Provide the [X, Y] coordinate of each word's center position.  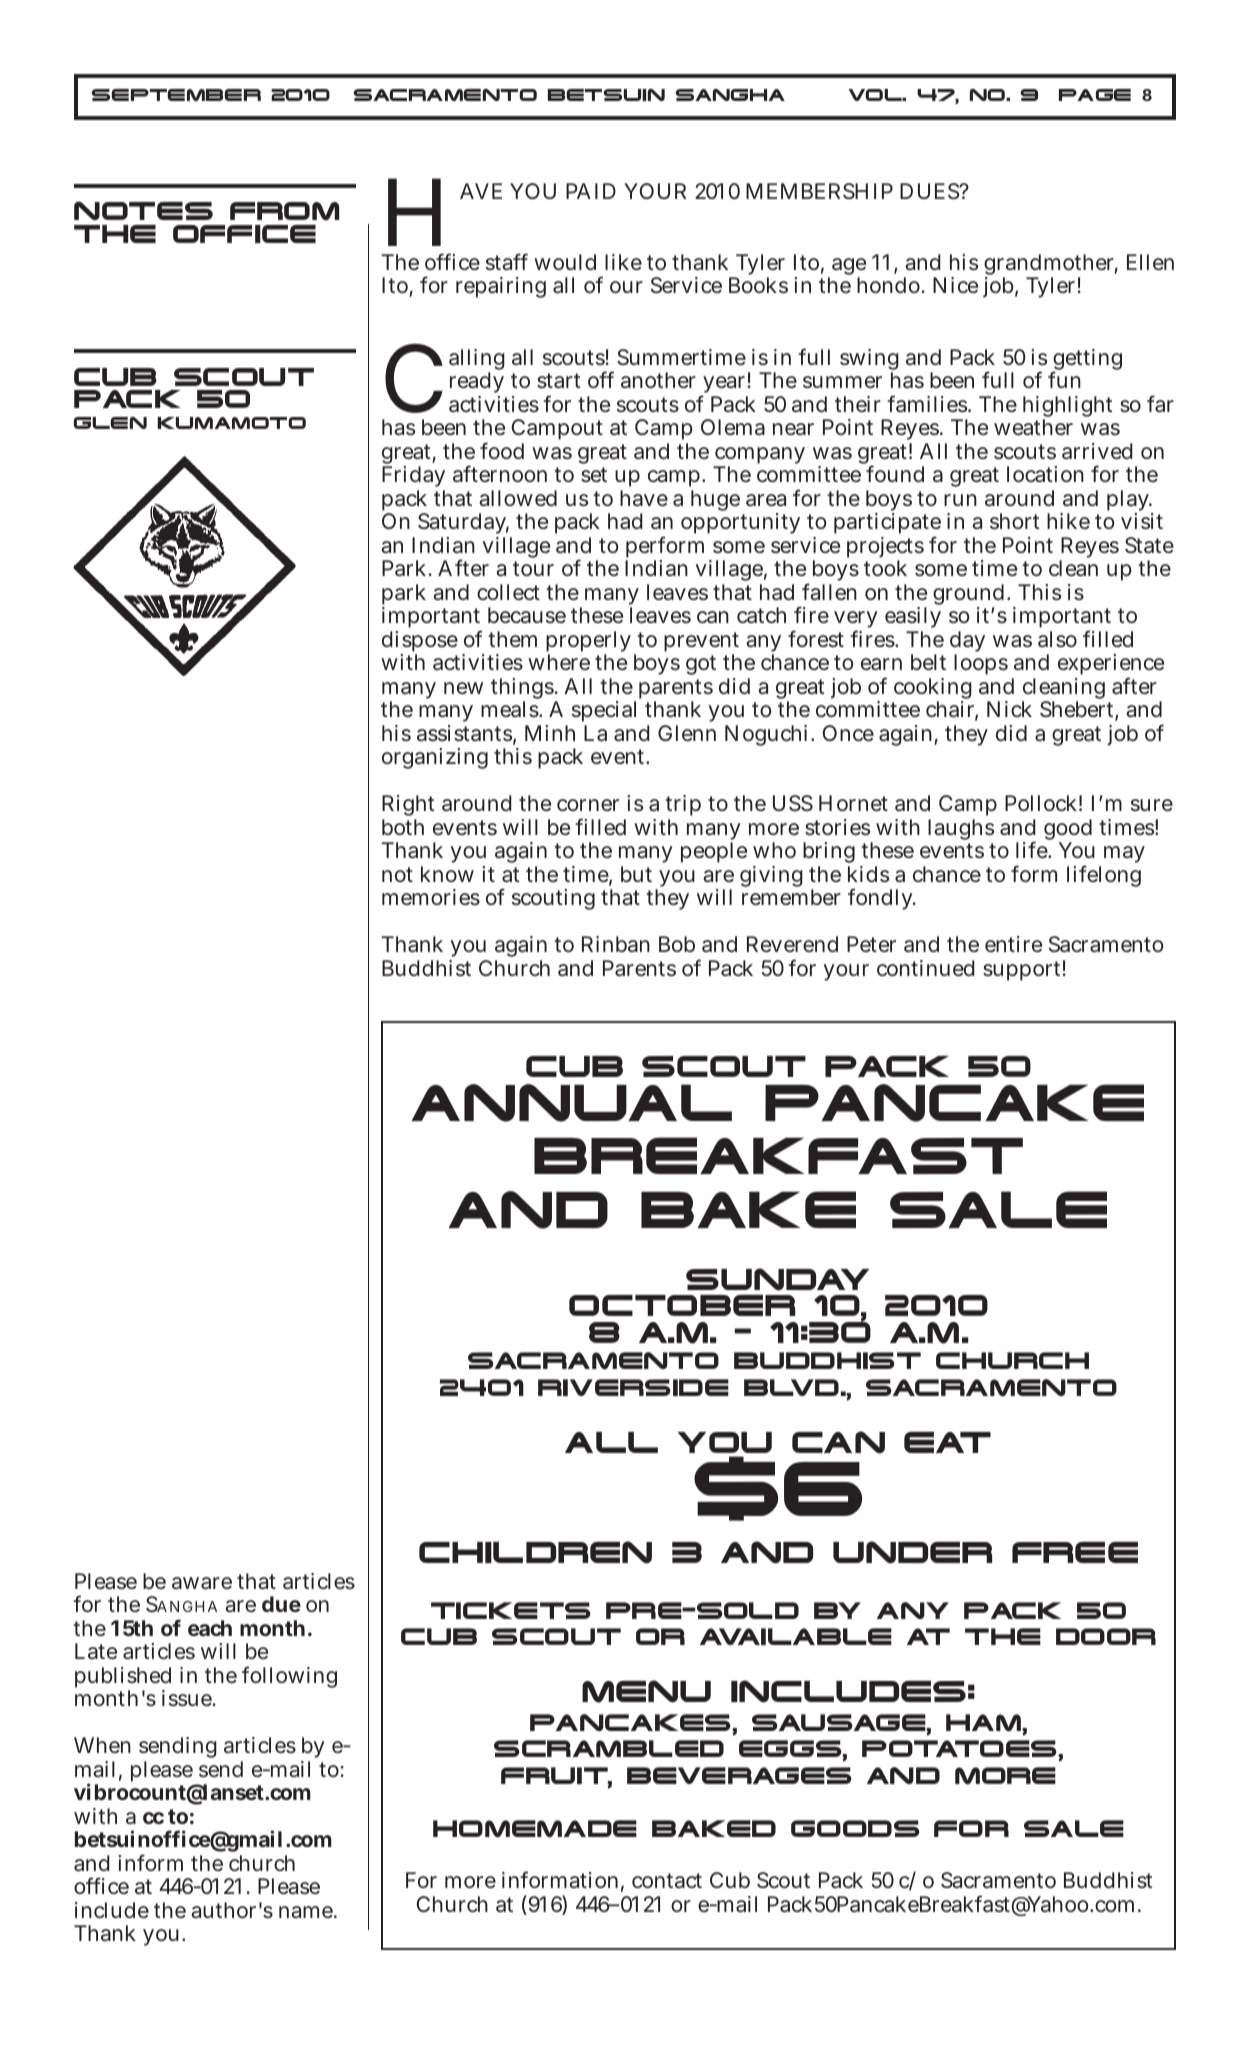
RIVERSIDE [633, 1387]
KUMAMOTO [231, 423]
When [102, 1745]
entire [1013, 944]
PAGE [1095, 95]
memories [431, 897]
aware [202, 1583]
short [1015, 521]
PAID [591, 191]
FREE [1075, 1552]
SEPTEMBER [176, 95]
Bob [677, 944]
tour [533, 568]
